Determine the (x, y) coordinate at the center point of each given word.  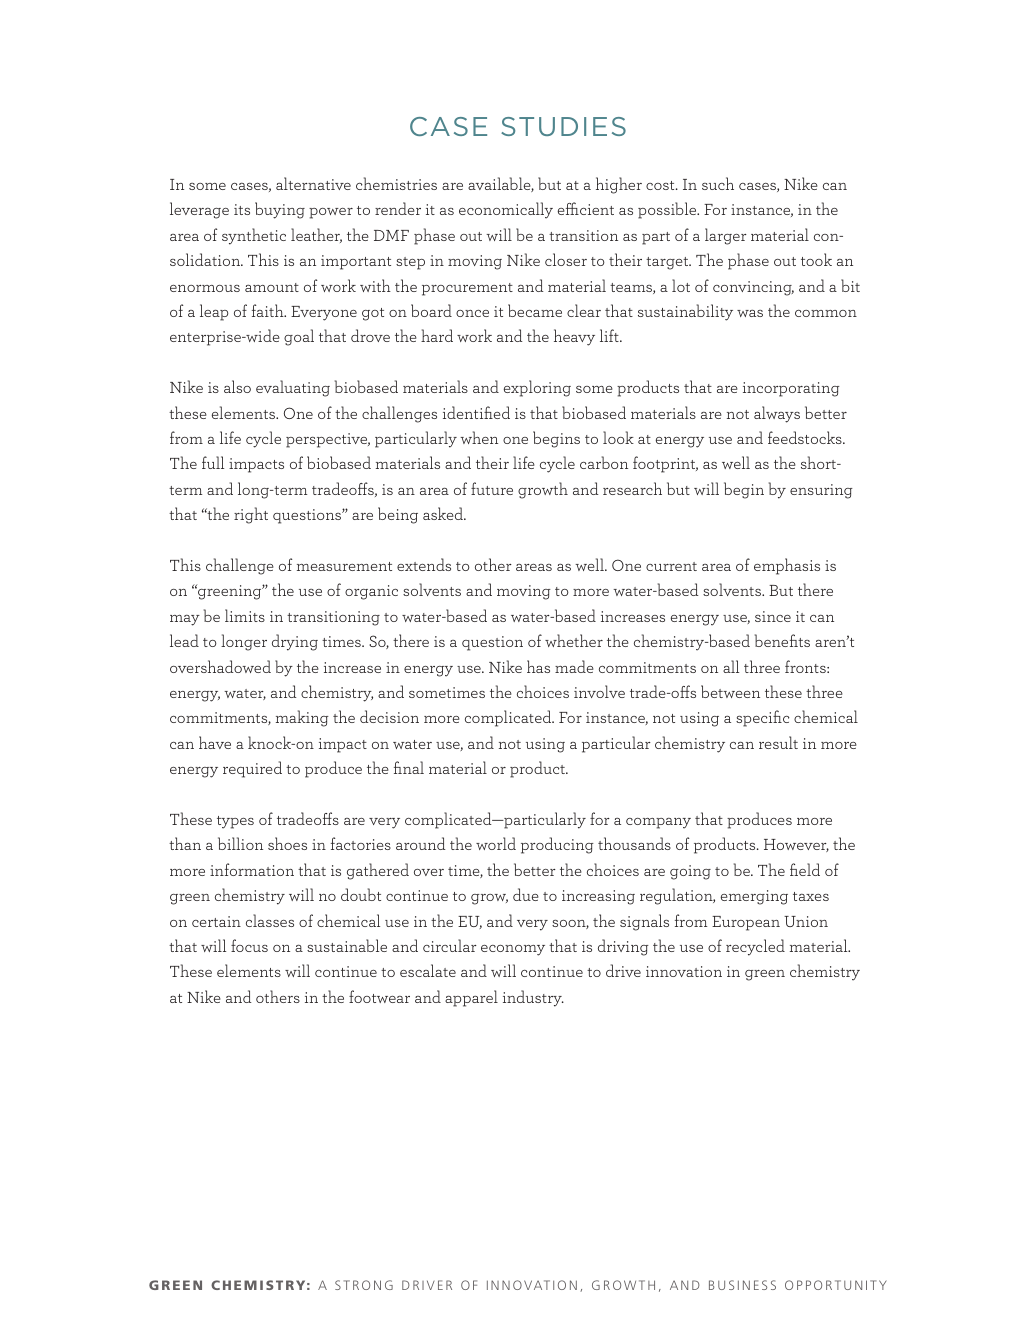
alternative (313, 183)
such (718, 183)
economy (513, 950)
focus (249, 945)
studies (563, 126)
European (746, 923)
